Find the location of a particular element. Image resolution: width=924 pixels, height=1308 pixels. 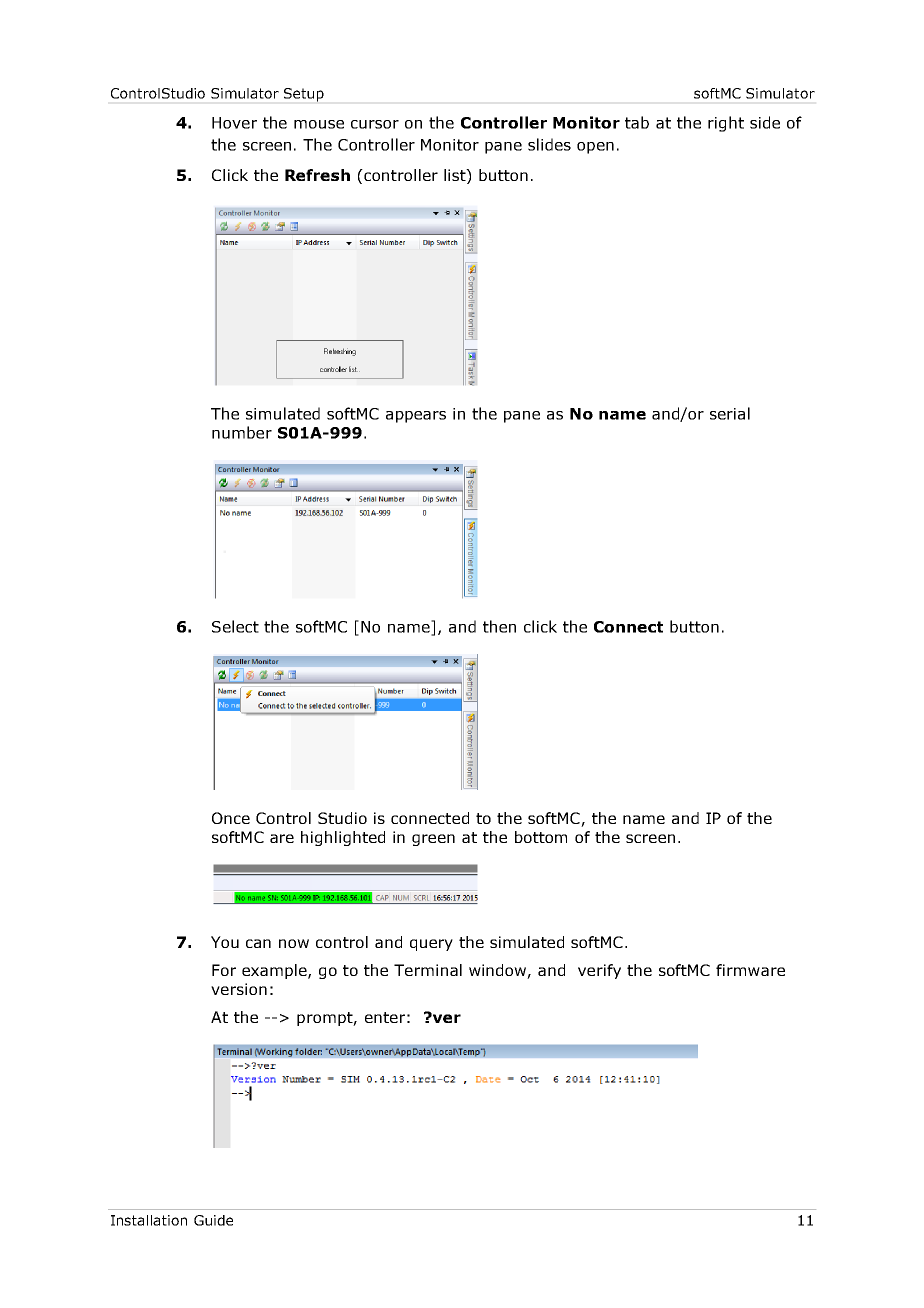

serial is located at coordinates (730, 413).
